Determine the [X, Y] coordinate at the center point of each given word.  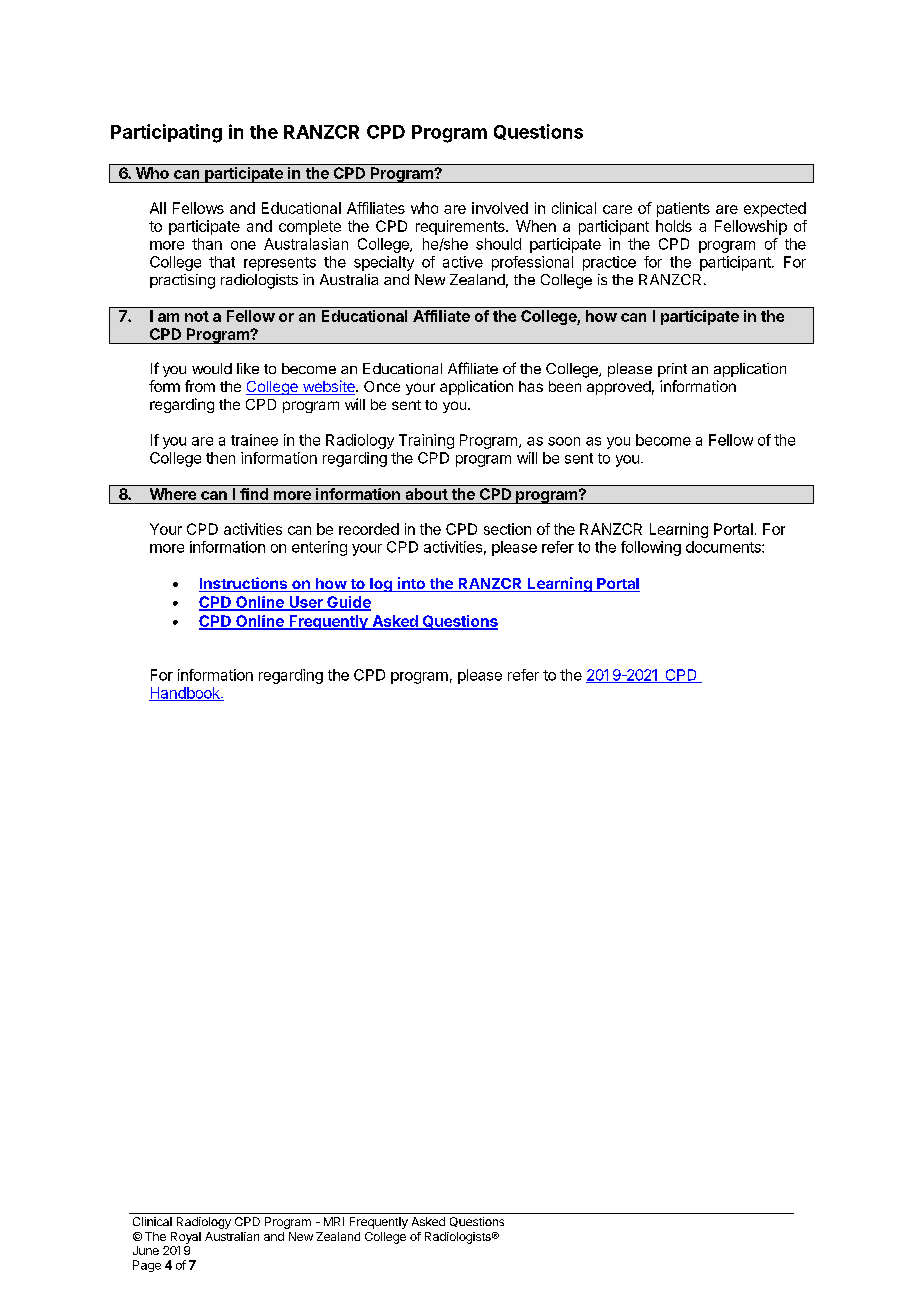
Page [147, 1266]
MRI [334, 1221]
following [651, 548]
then [220, 458]
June [146, 1250]
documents [724, 547]
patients [683, 209]
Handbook [185, 694]
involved [500, 208]
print [672, 370]
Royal [186, 1238]
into [411, 584]
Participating [166, 133]
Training [426, 441]
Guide [348, 603]
